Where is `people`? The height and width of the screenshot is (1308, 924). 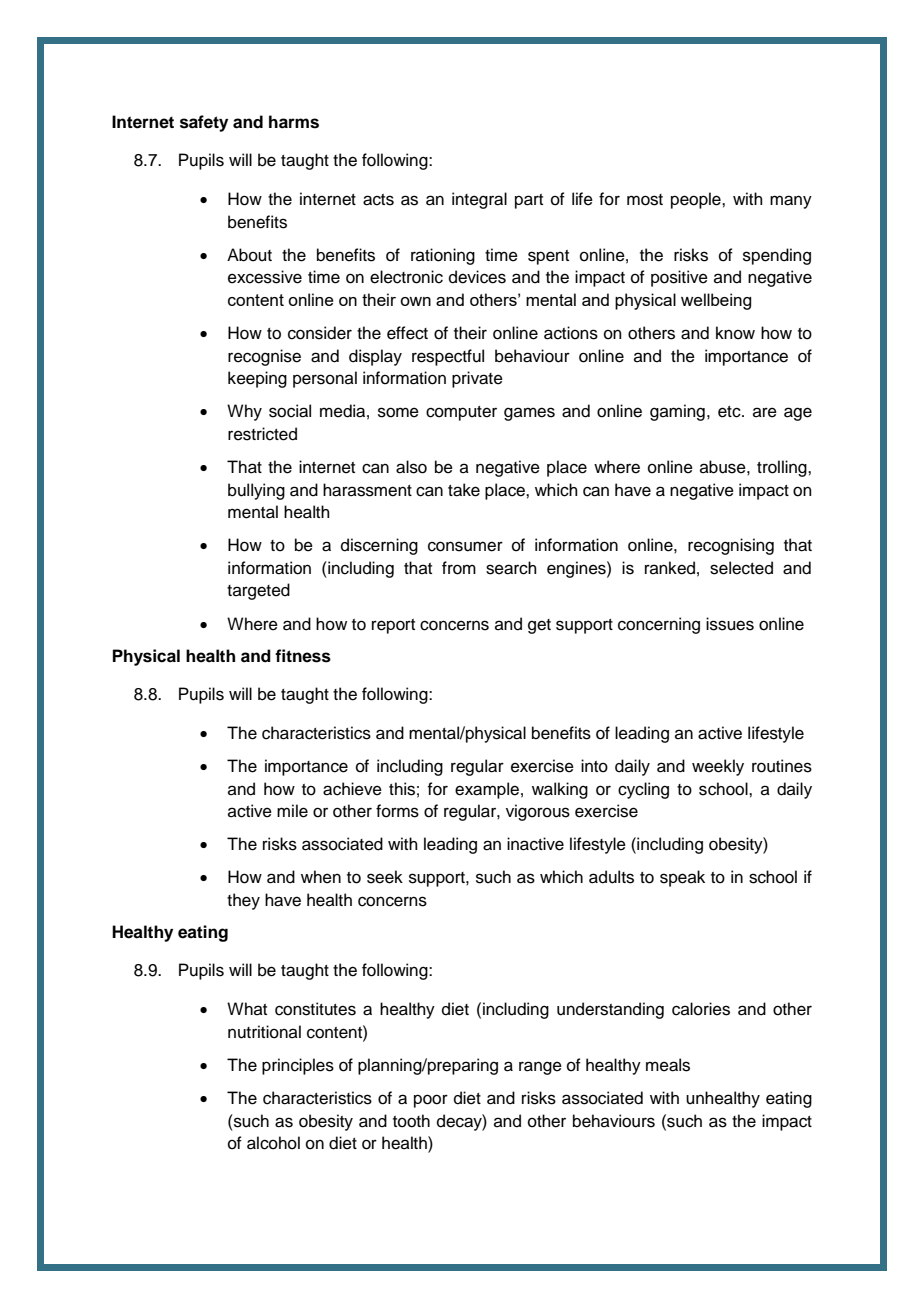 people is located at coordinates (697, 200).
